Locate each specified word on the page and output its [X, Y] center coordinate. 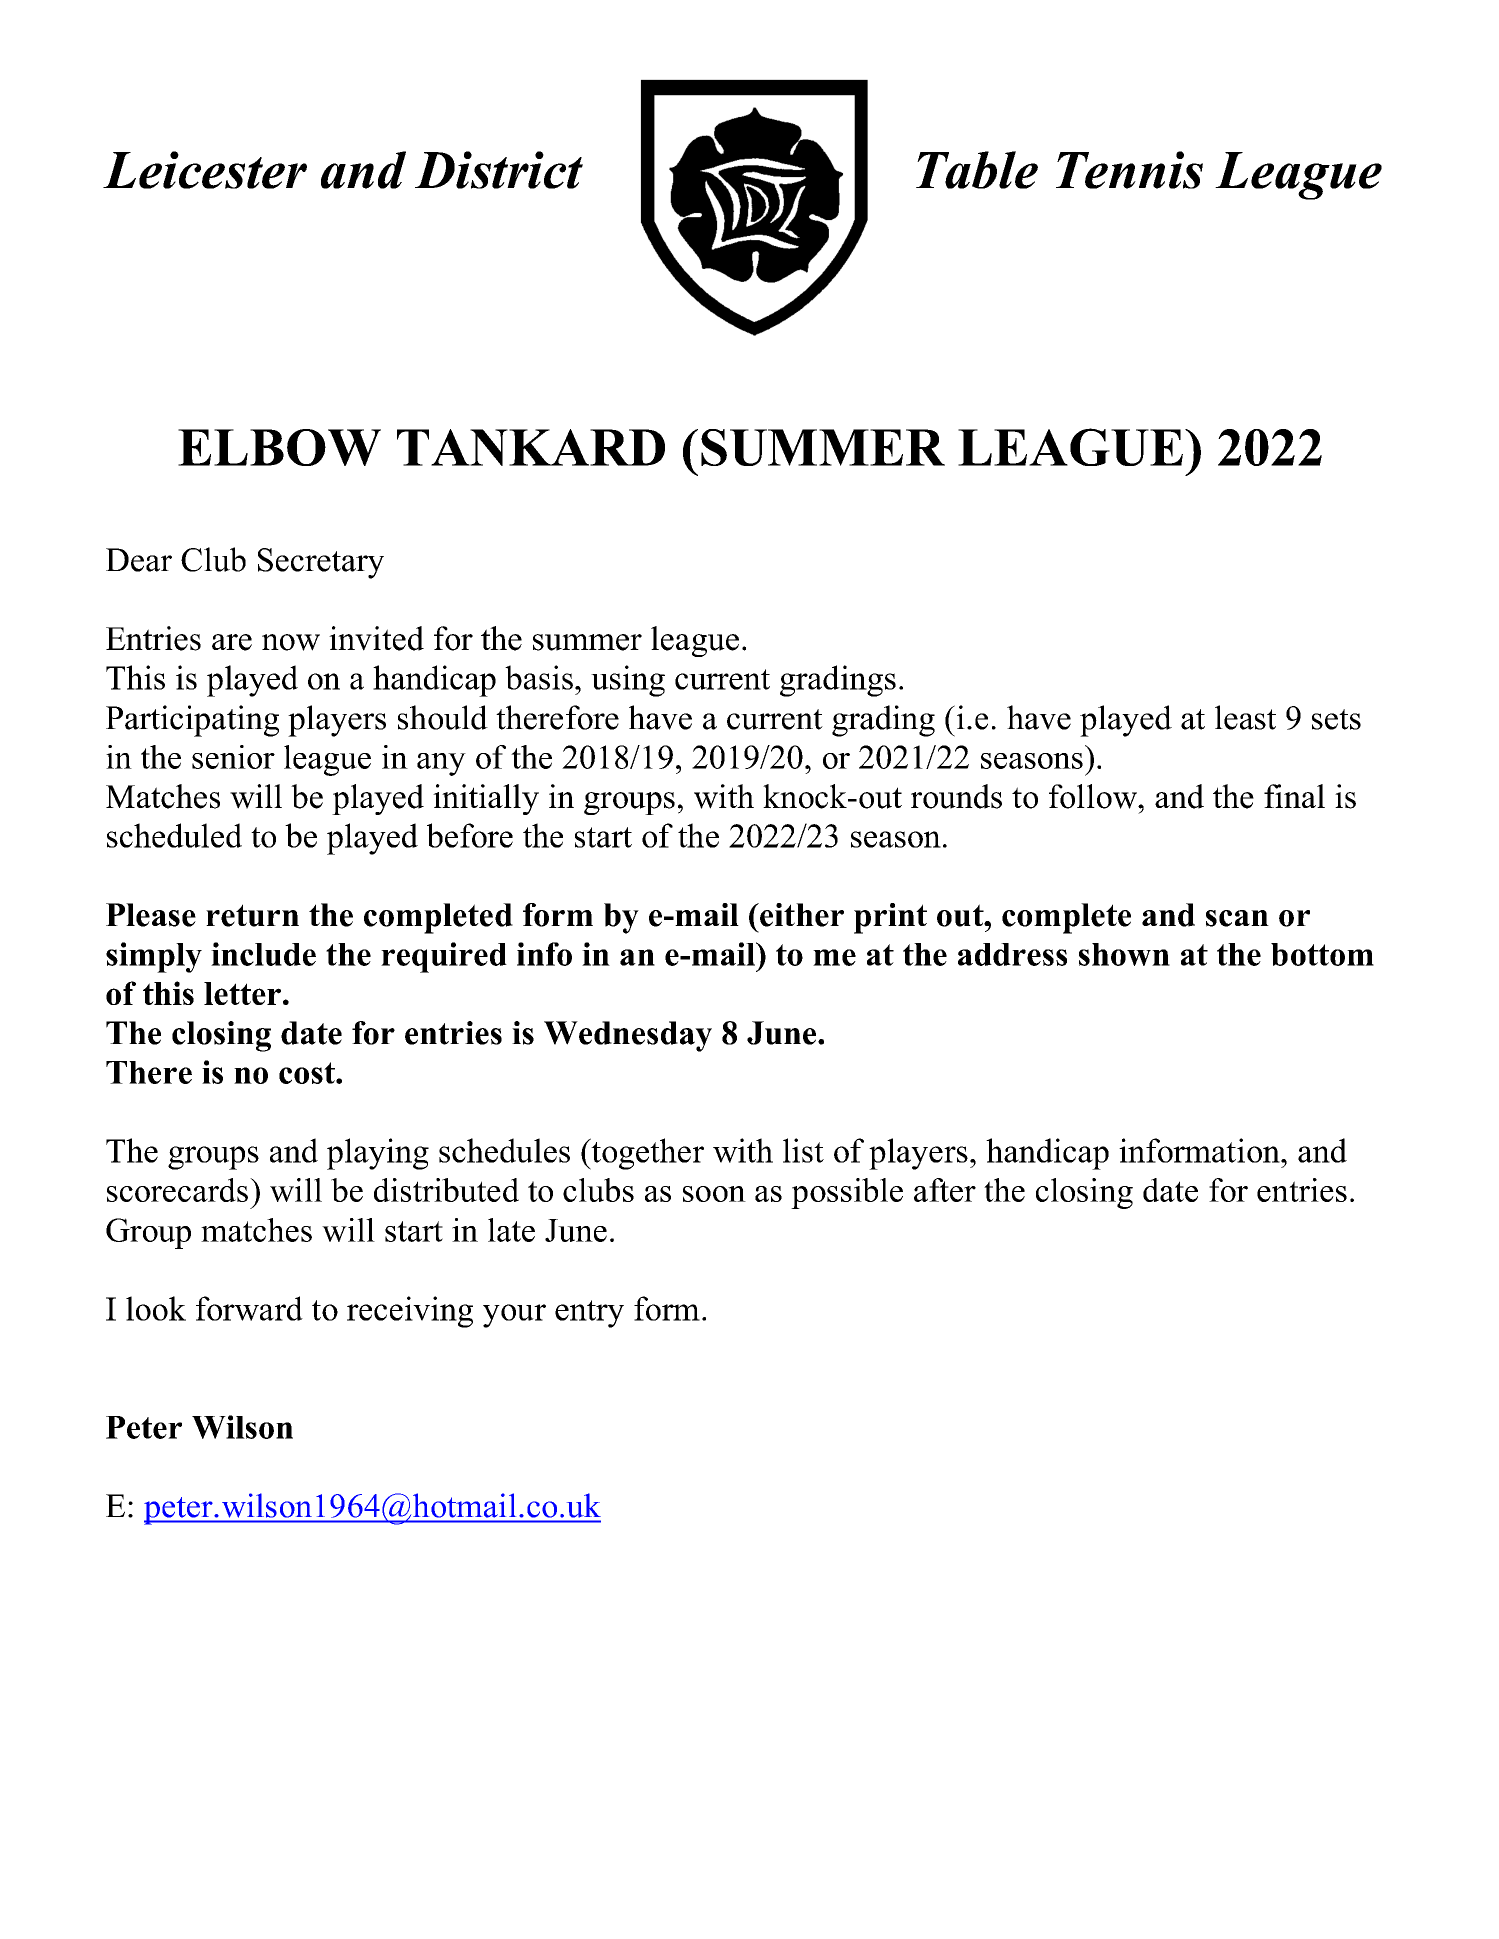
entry [589, 1314]
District [499, 170]
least [1245, 717]
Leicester [205, 170]
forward [249, 1308]
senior [233, 757]
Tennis [1129, 170]
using [628, 681]
